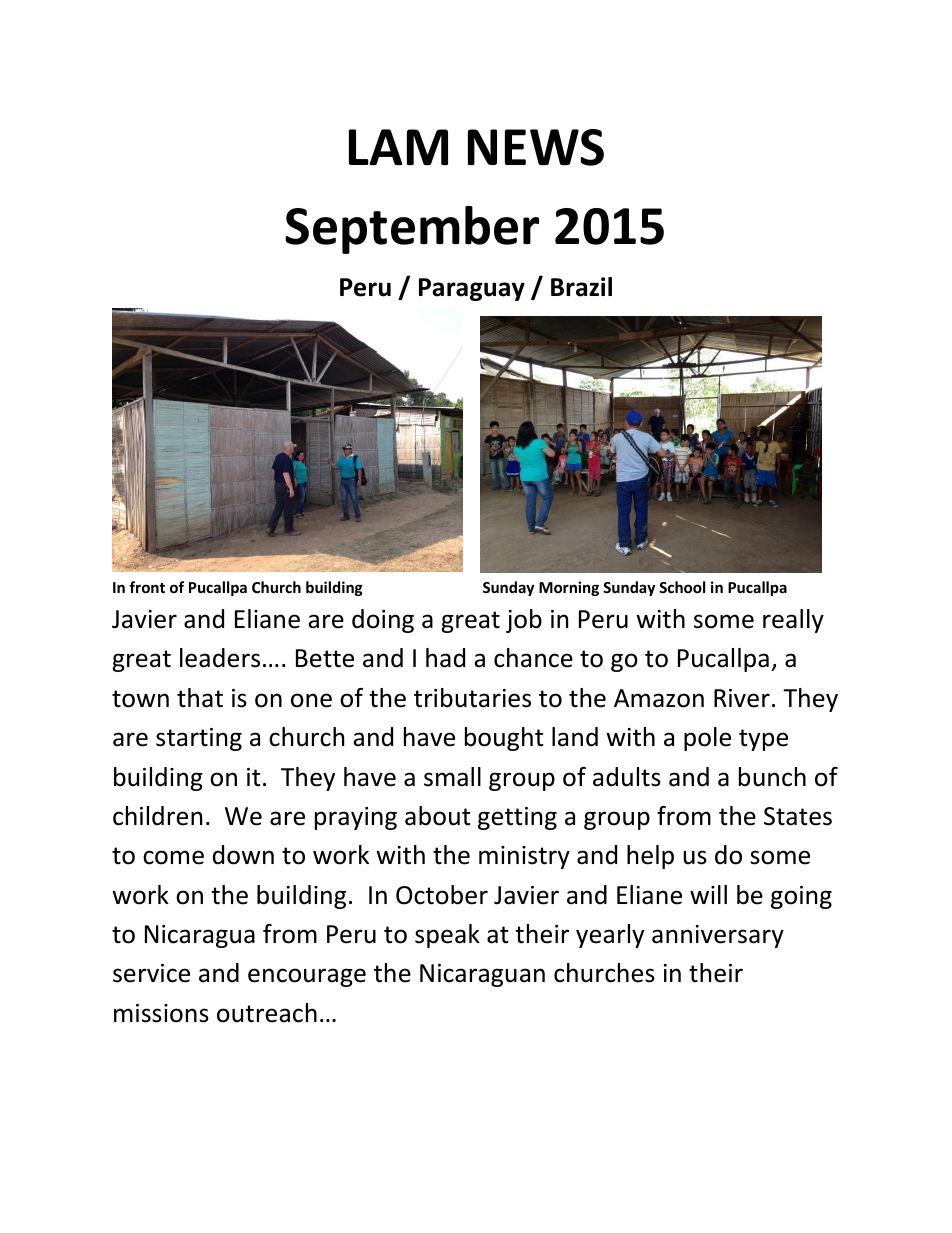 This screenshot has width=952, height=1233. I want to click on outreach, so click(267, 1013).
